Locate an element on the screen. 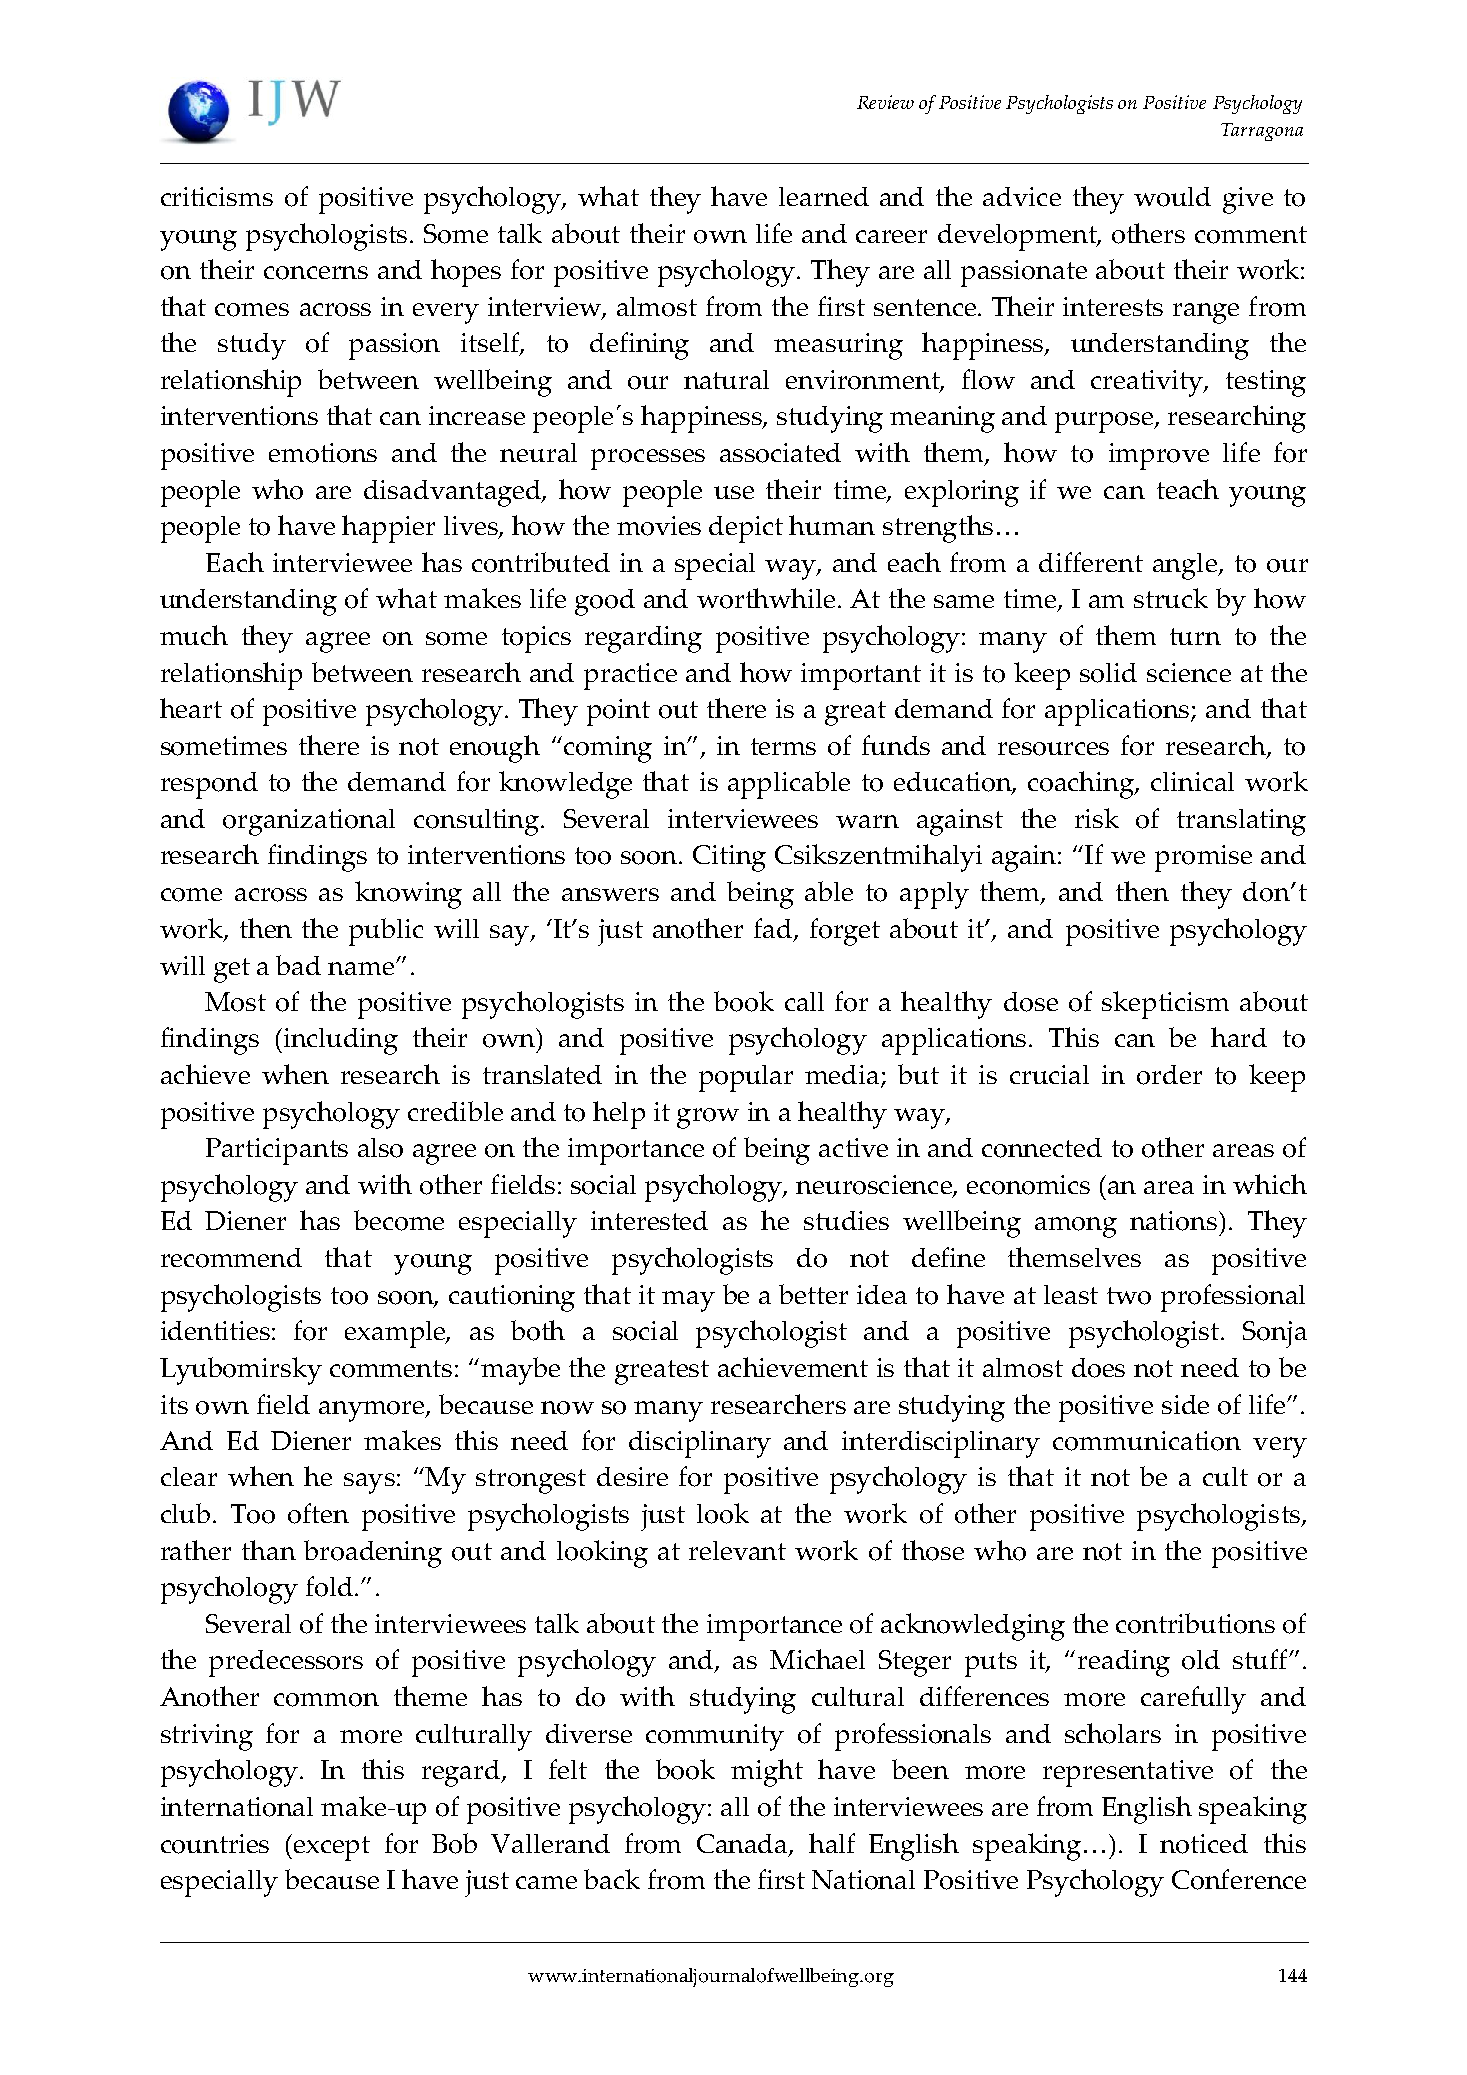 This screenshot has height=2075, width=1467. would is located at coordinates (1172, 197).
